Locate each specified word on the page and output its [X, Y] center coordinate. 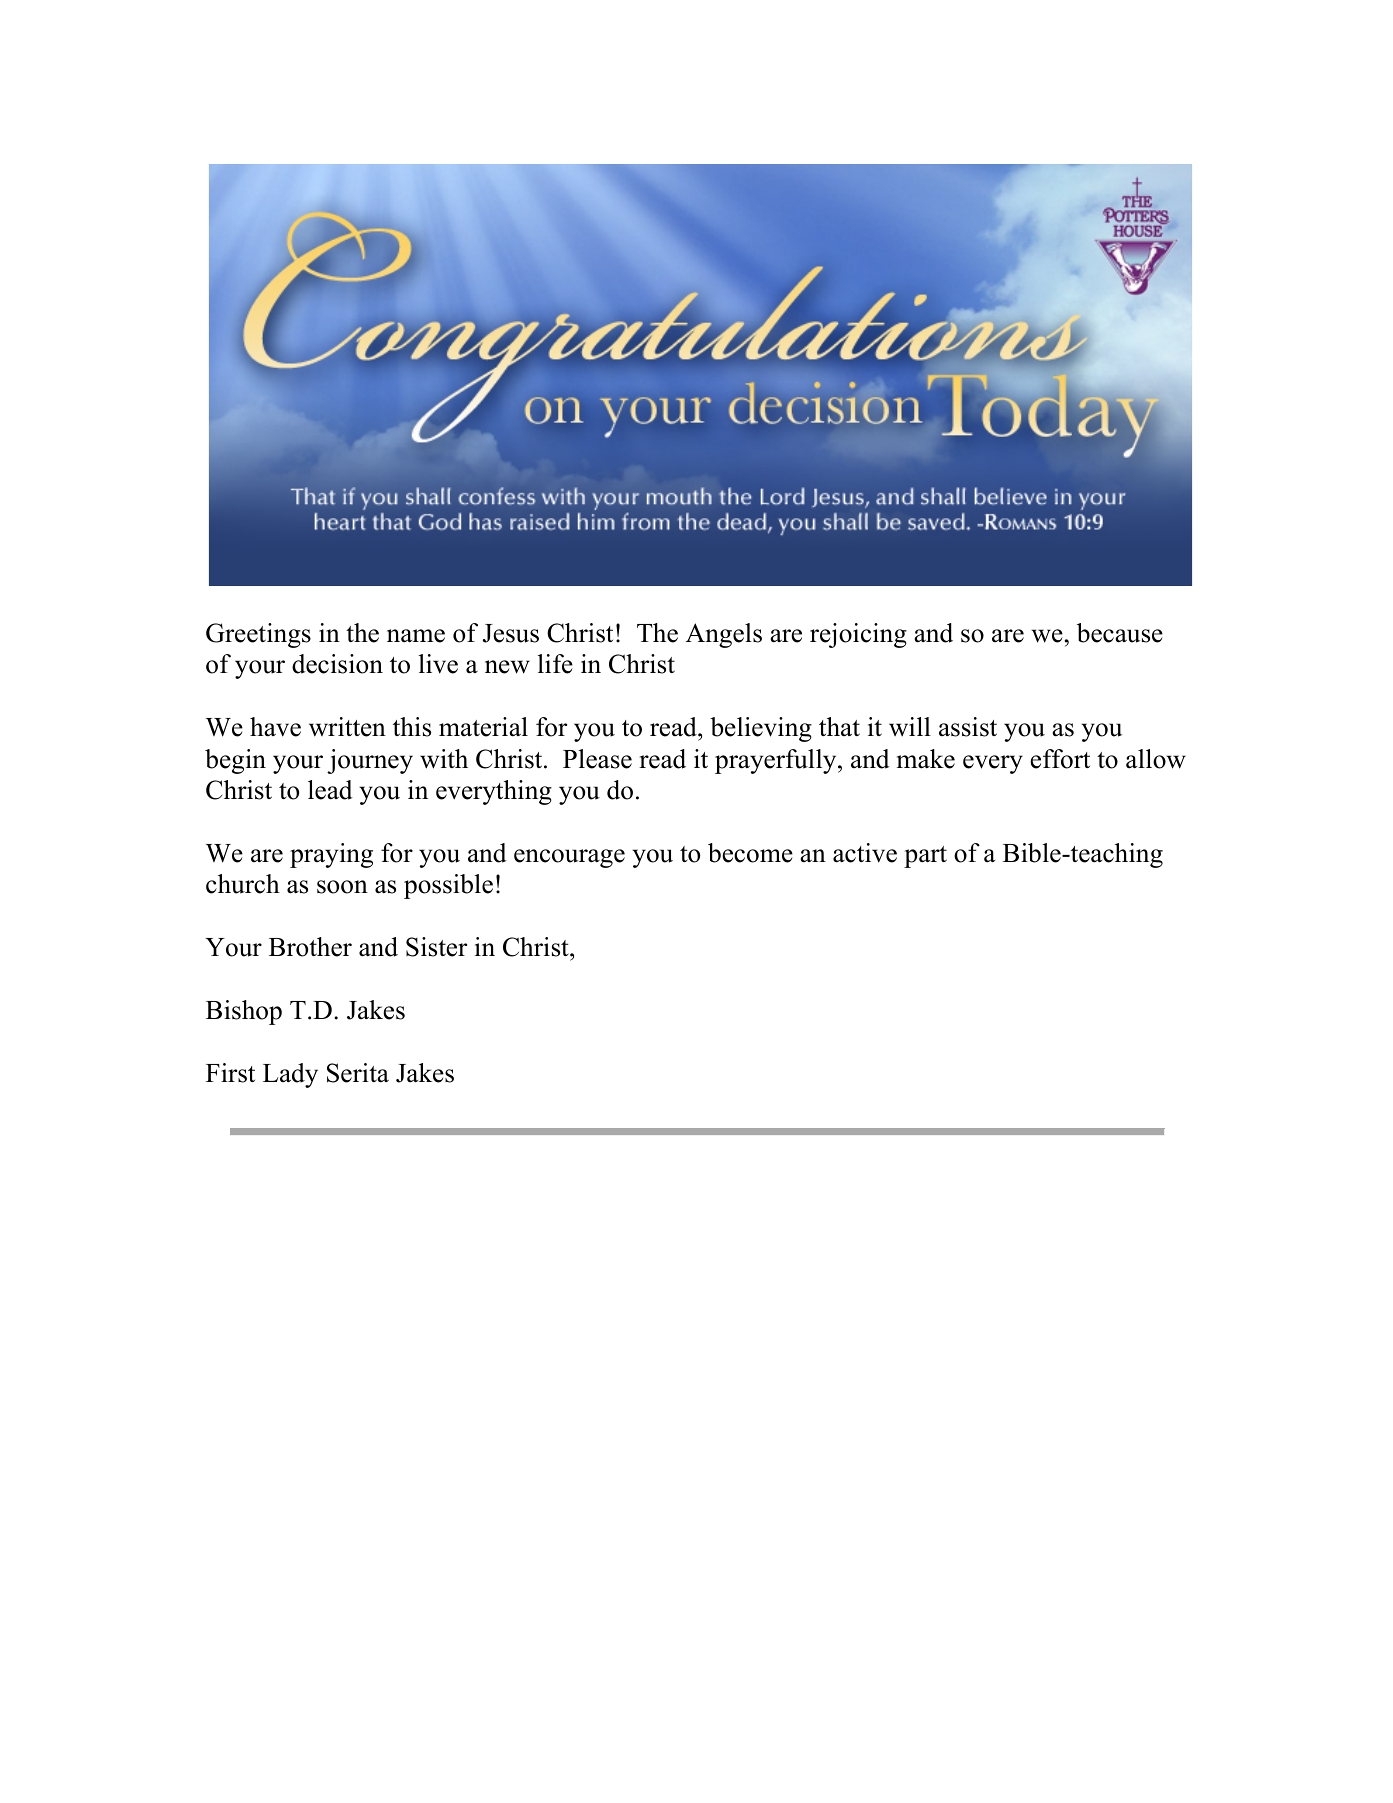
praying [331, 855]
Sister [436, 947]
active [865, 853]
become [750, 853]
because [1120, 633]
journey [370, 761]
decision [337, 664]
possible [448, 886]
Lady [290, 1075]
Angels [724, 635]
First [230, 1073]
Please [597, 759]
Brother [310, 947]
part [925, 857]
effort [1060, 759]
